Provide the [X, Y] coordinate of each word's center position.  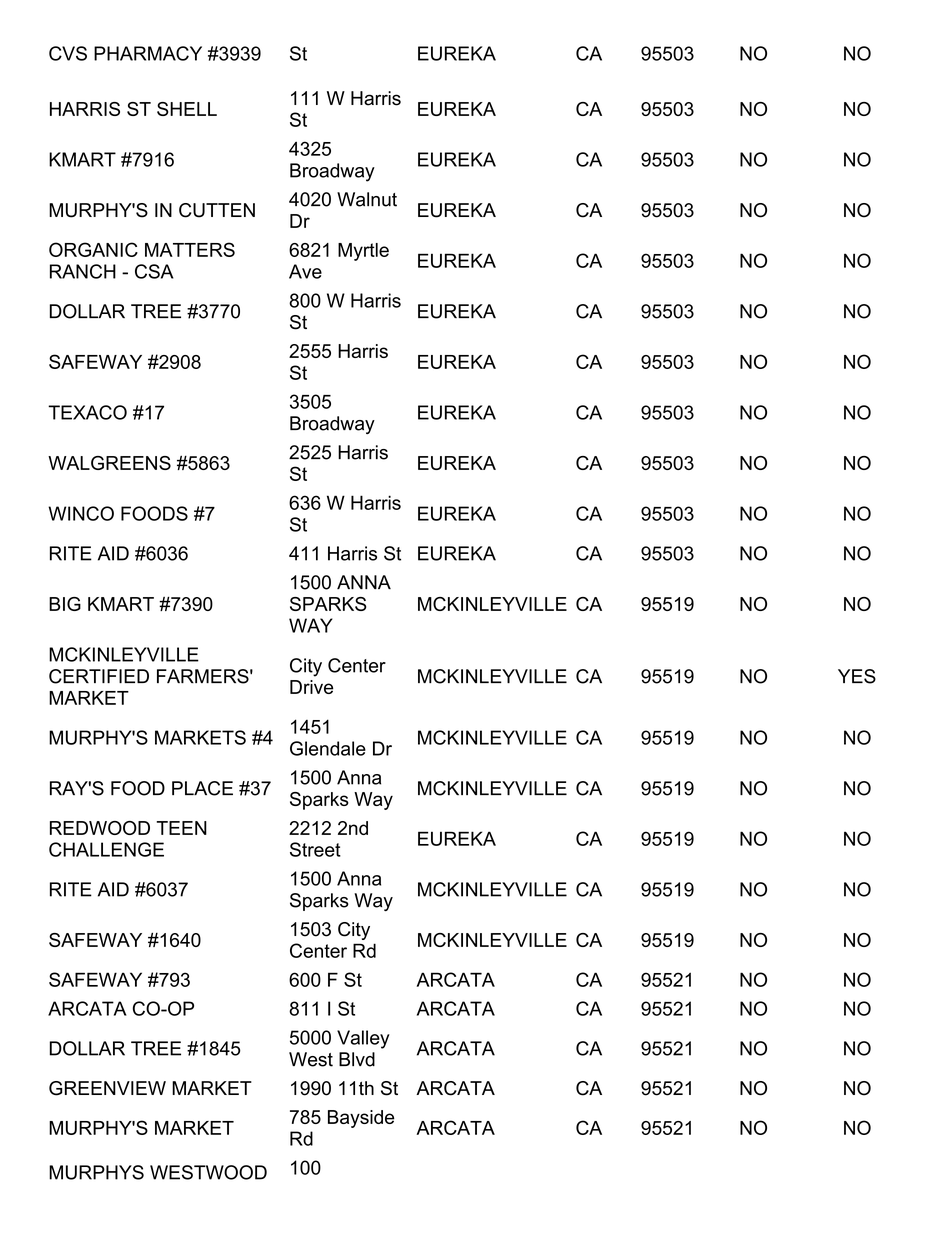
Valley [363, 1039]
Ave [305, 271]
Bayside [361, 1119]
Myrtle [363, 252]
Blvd [357, 1059]
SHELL [187, 109]
